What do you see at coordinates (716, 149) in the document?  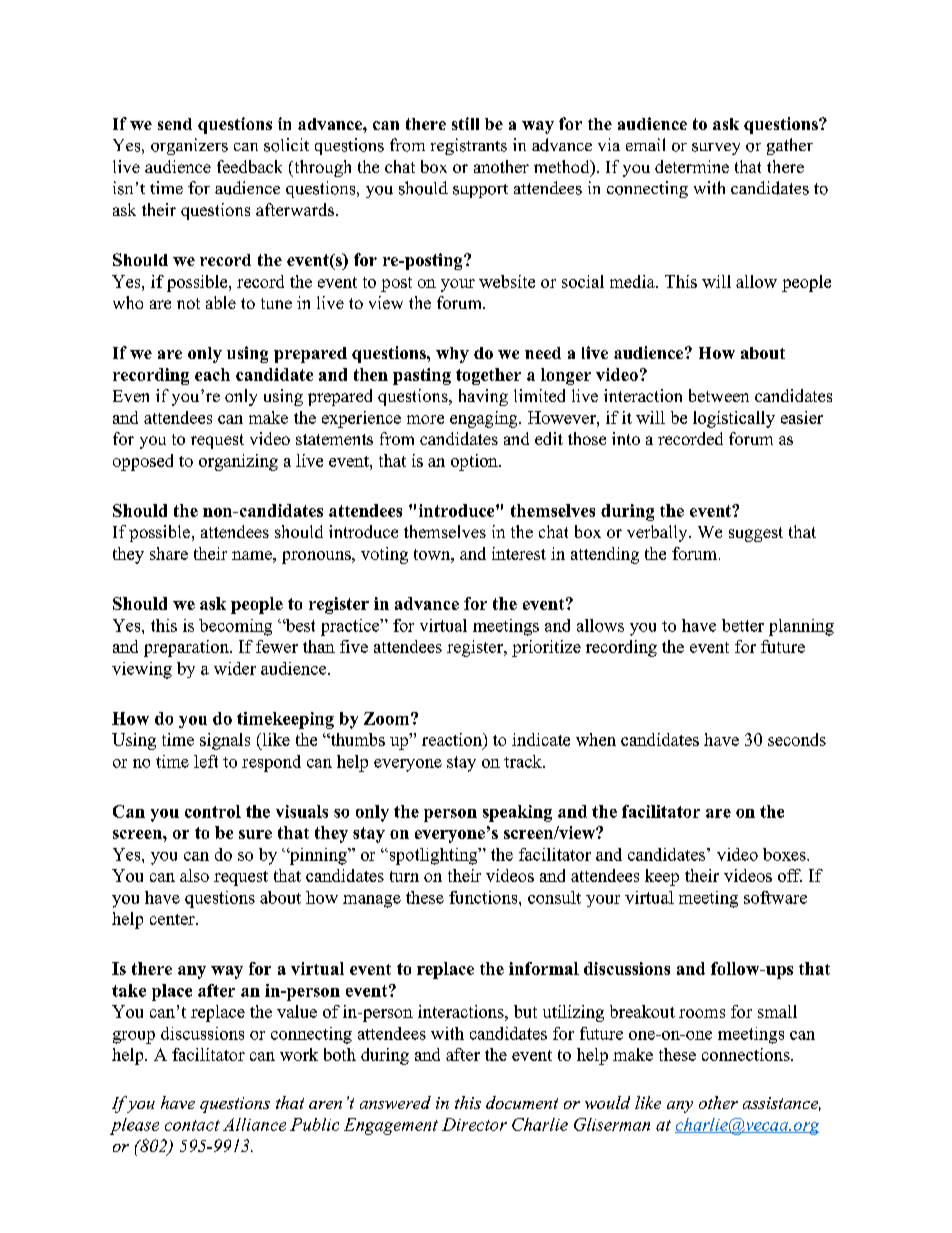 I see `survey` at bounding box center [716, 149].
